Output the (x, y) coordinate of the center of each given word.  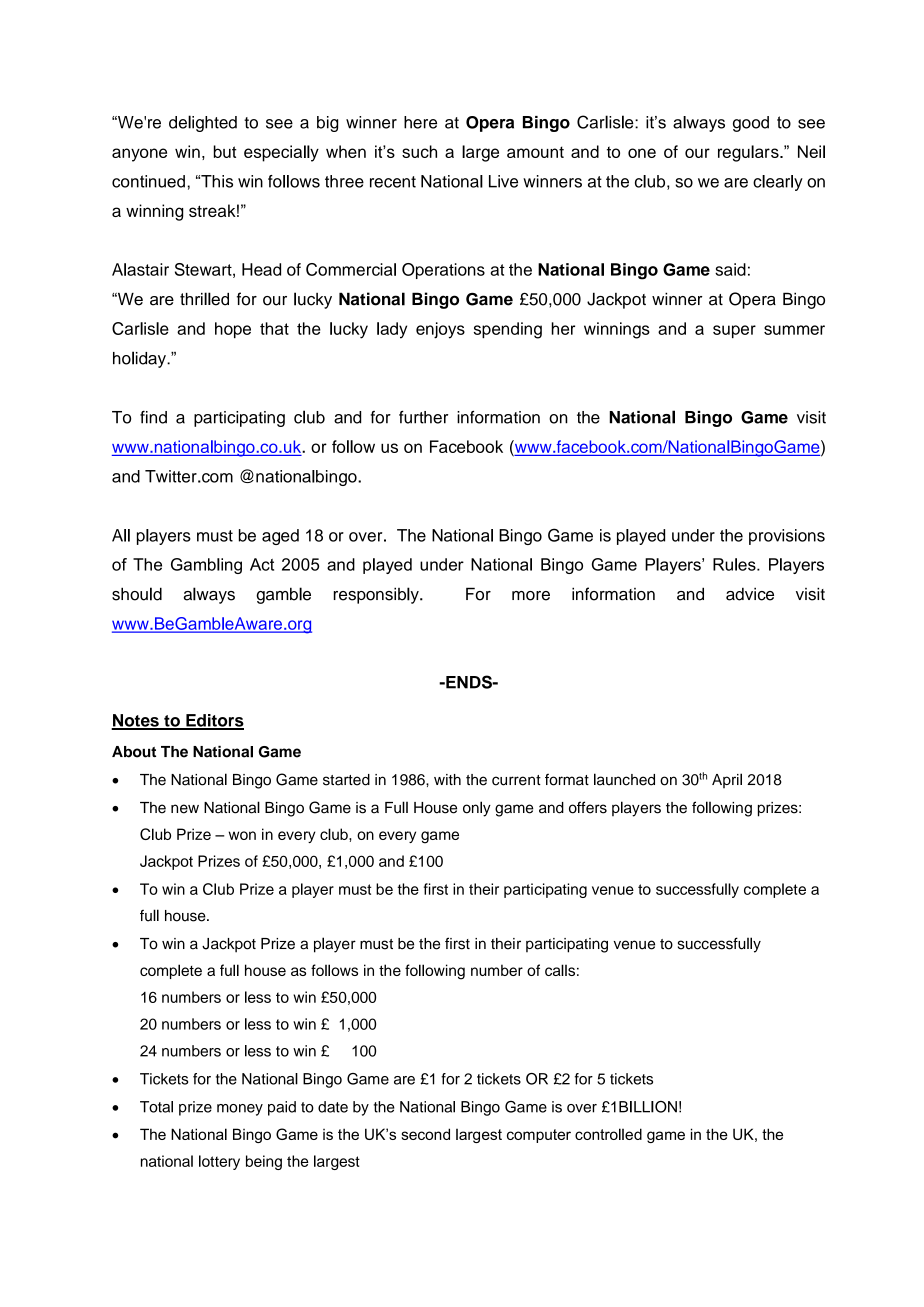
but (225, 151)
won (242, 835)
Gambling (206, 566)
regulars (749, 153)
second (425, 1134)
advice (750, 594)
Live (503, 181)
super (734, 331)
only (477, 809)
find (153, 417)
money (240, 1110)
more (531, 596)
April (727, 780)
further (423, 417)
